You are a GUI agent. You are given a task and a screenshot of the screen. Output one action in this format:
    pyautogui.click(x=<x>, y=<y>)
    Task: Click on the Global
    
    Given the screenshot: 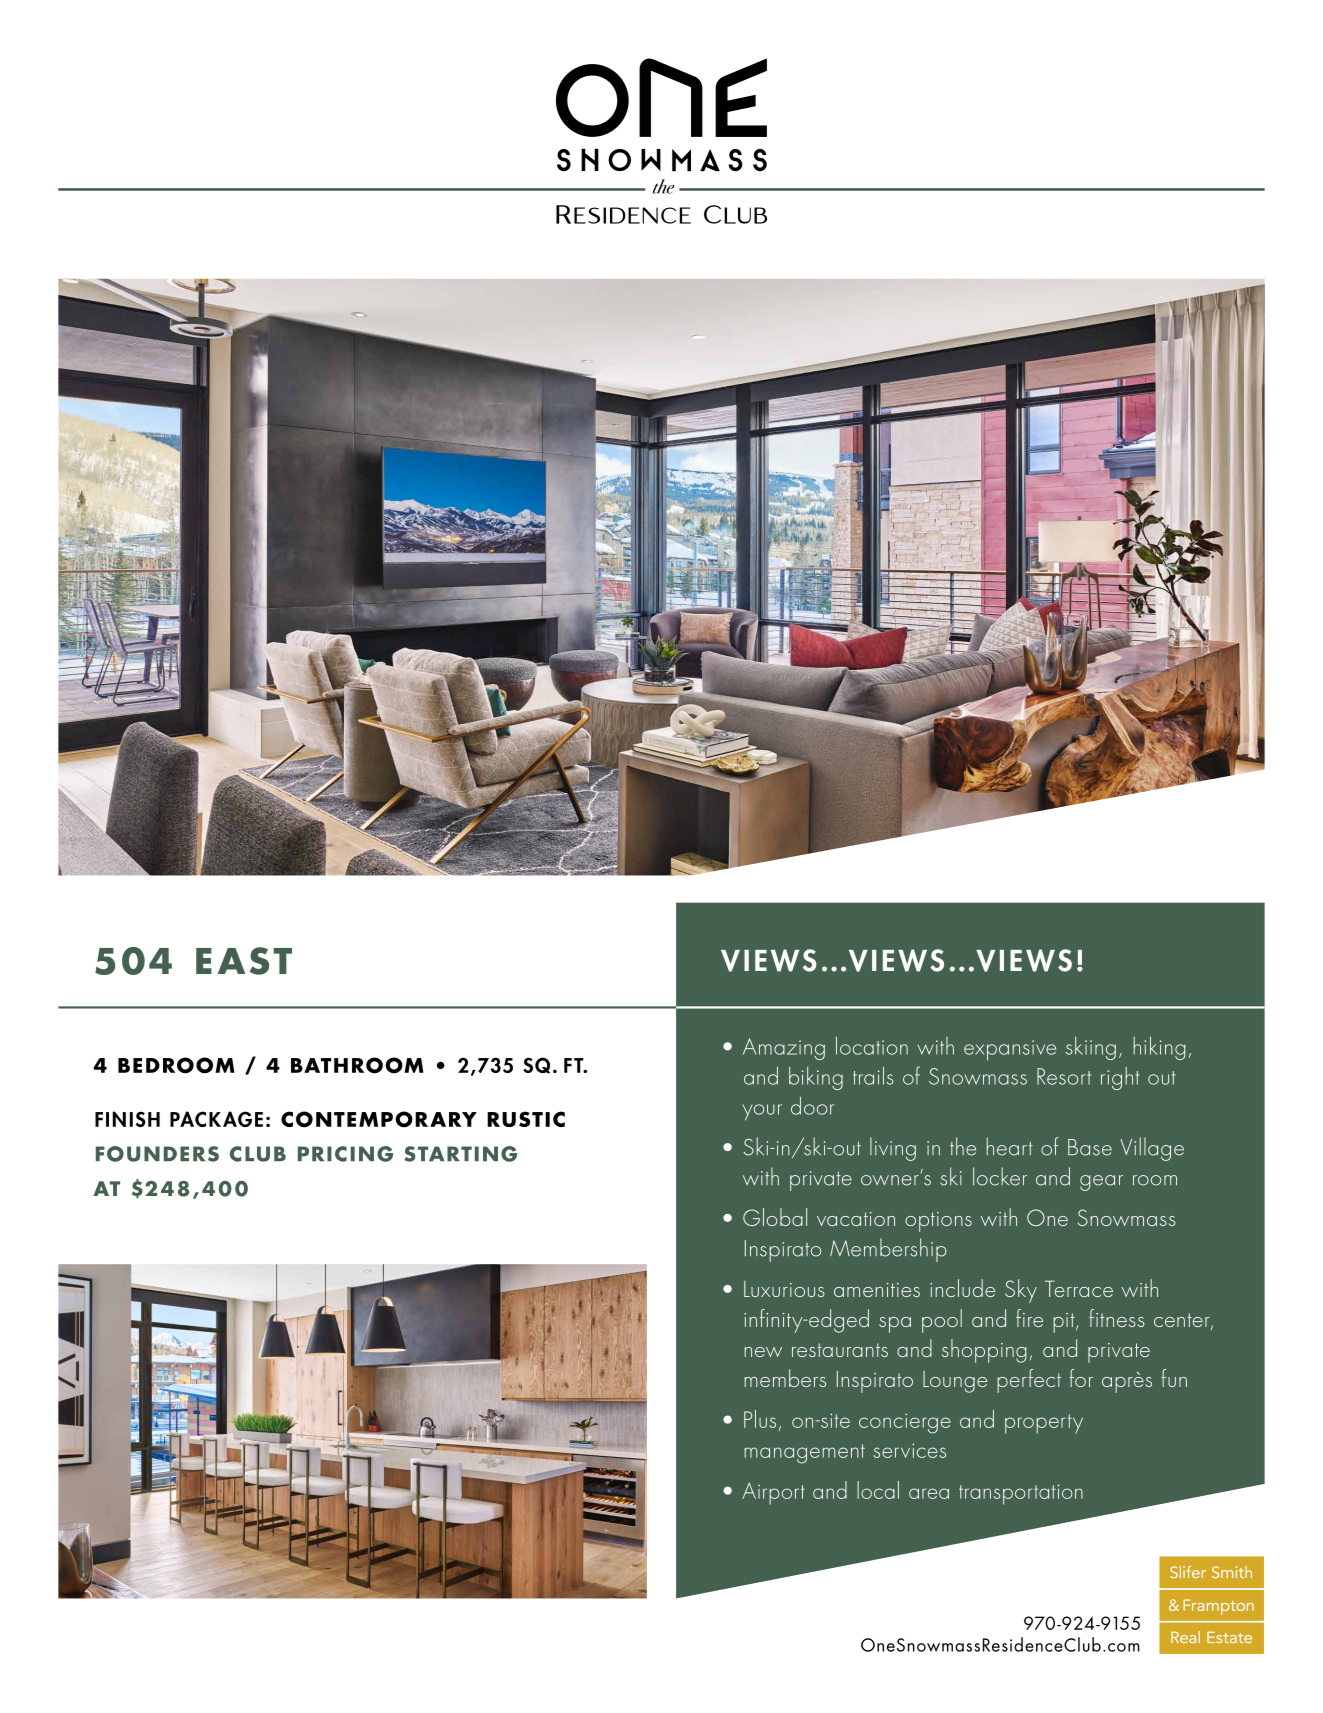 What is the action you would take?
    pyautogui.click(x=775, y=1217)
